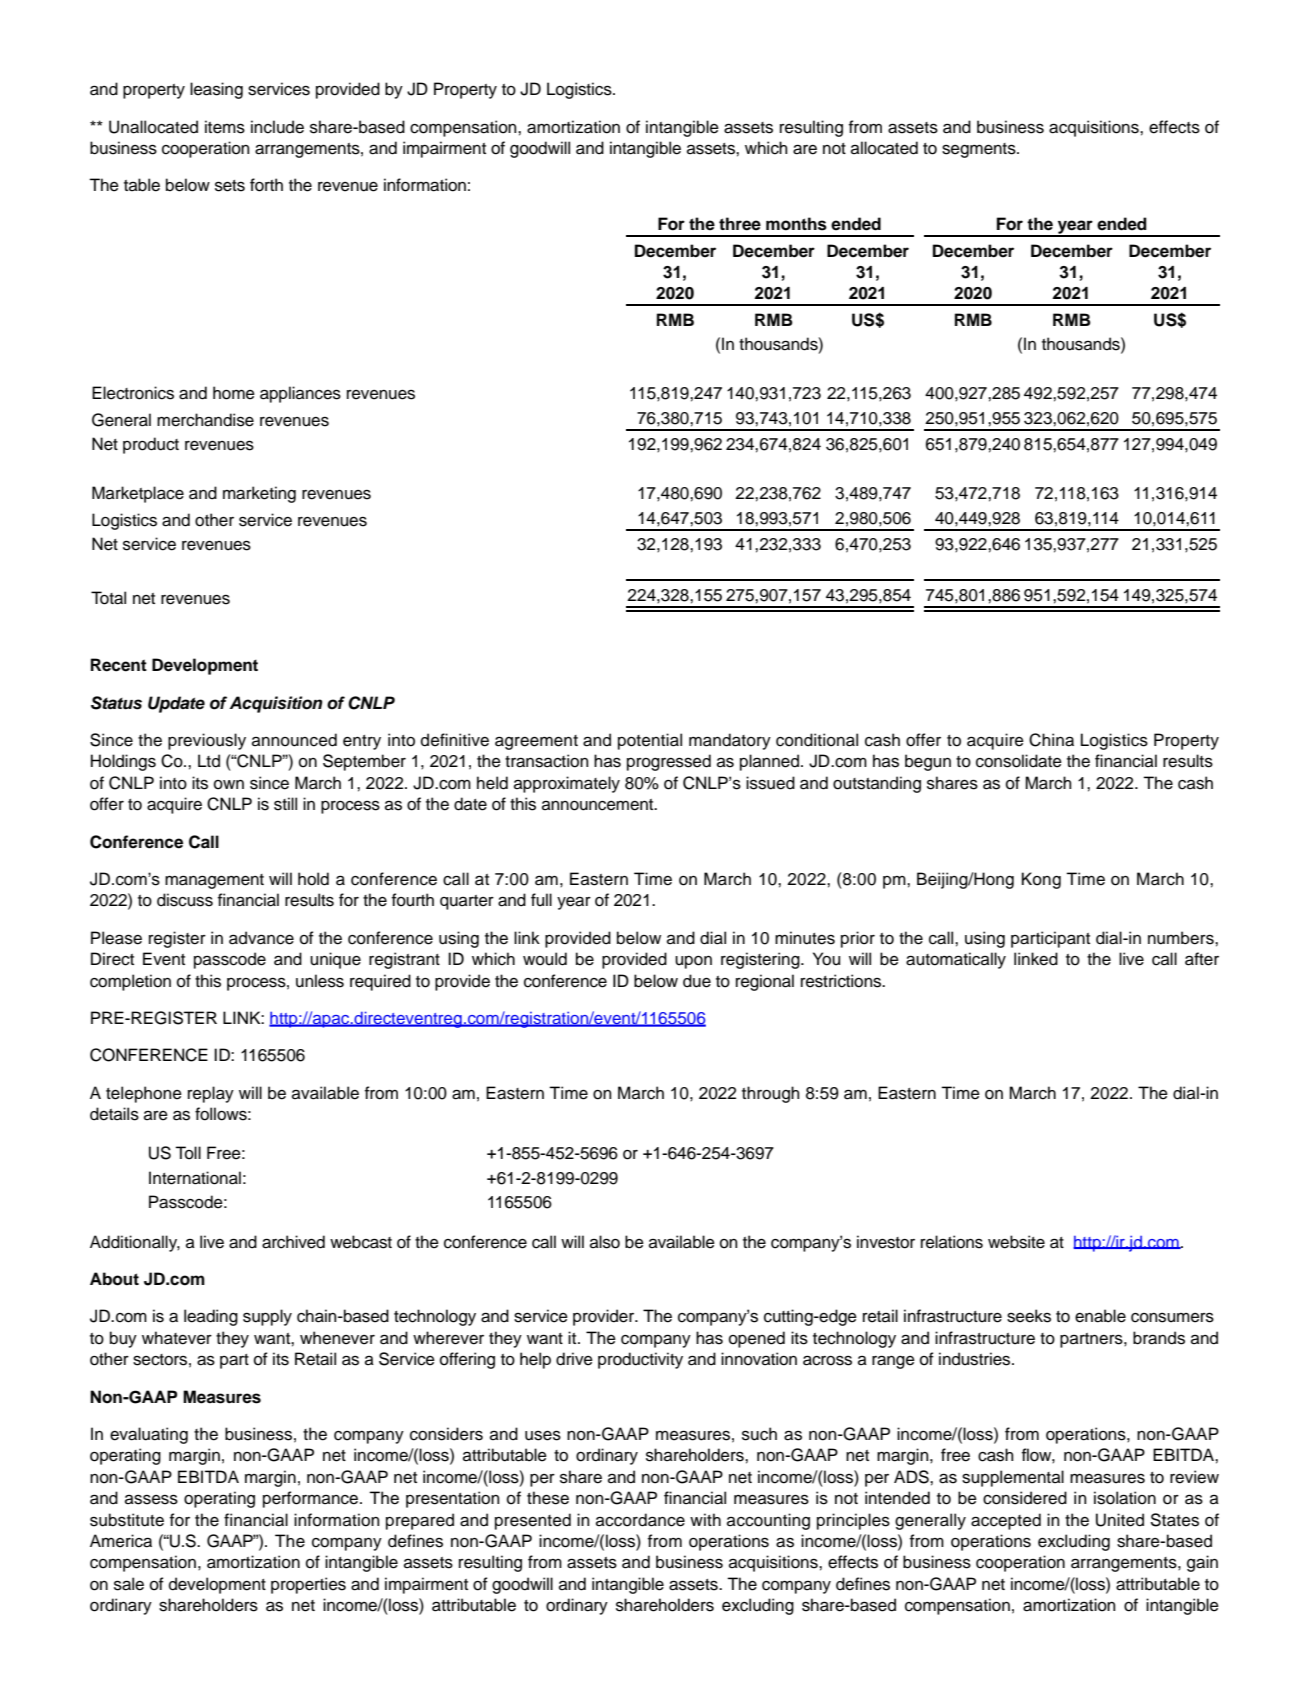 The width and height of the document is (1309, 1694). What do you see at coordinates (225, 127) in the document?
I see `items` at bounding box center [225, 127].
